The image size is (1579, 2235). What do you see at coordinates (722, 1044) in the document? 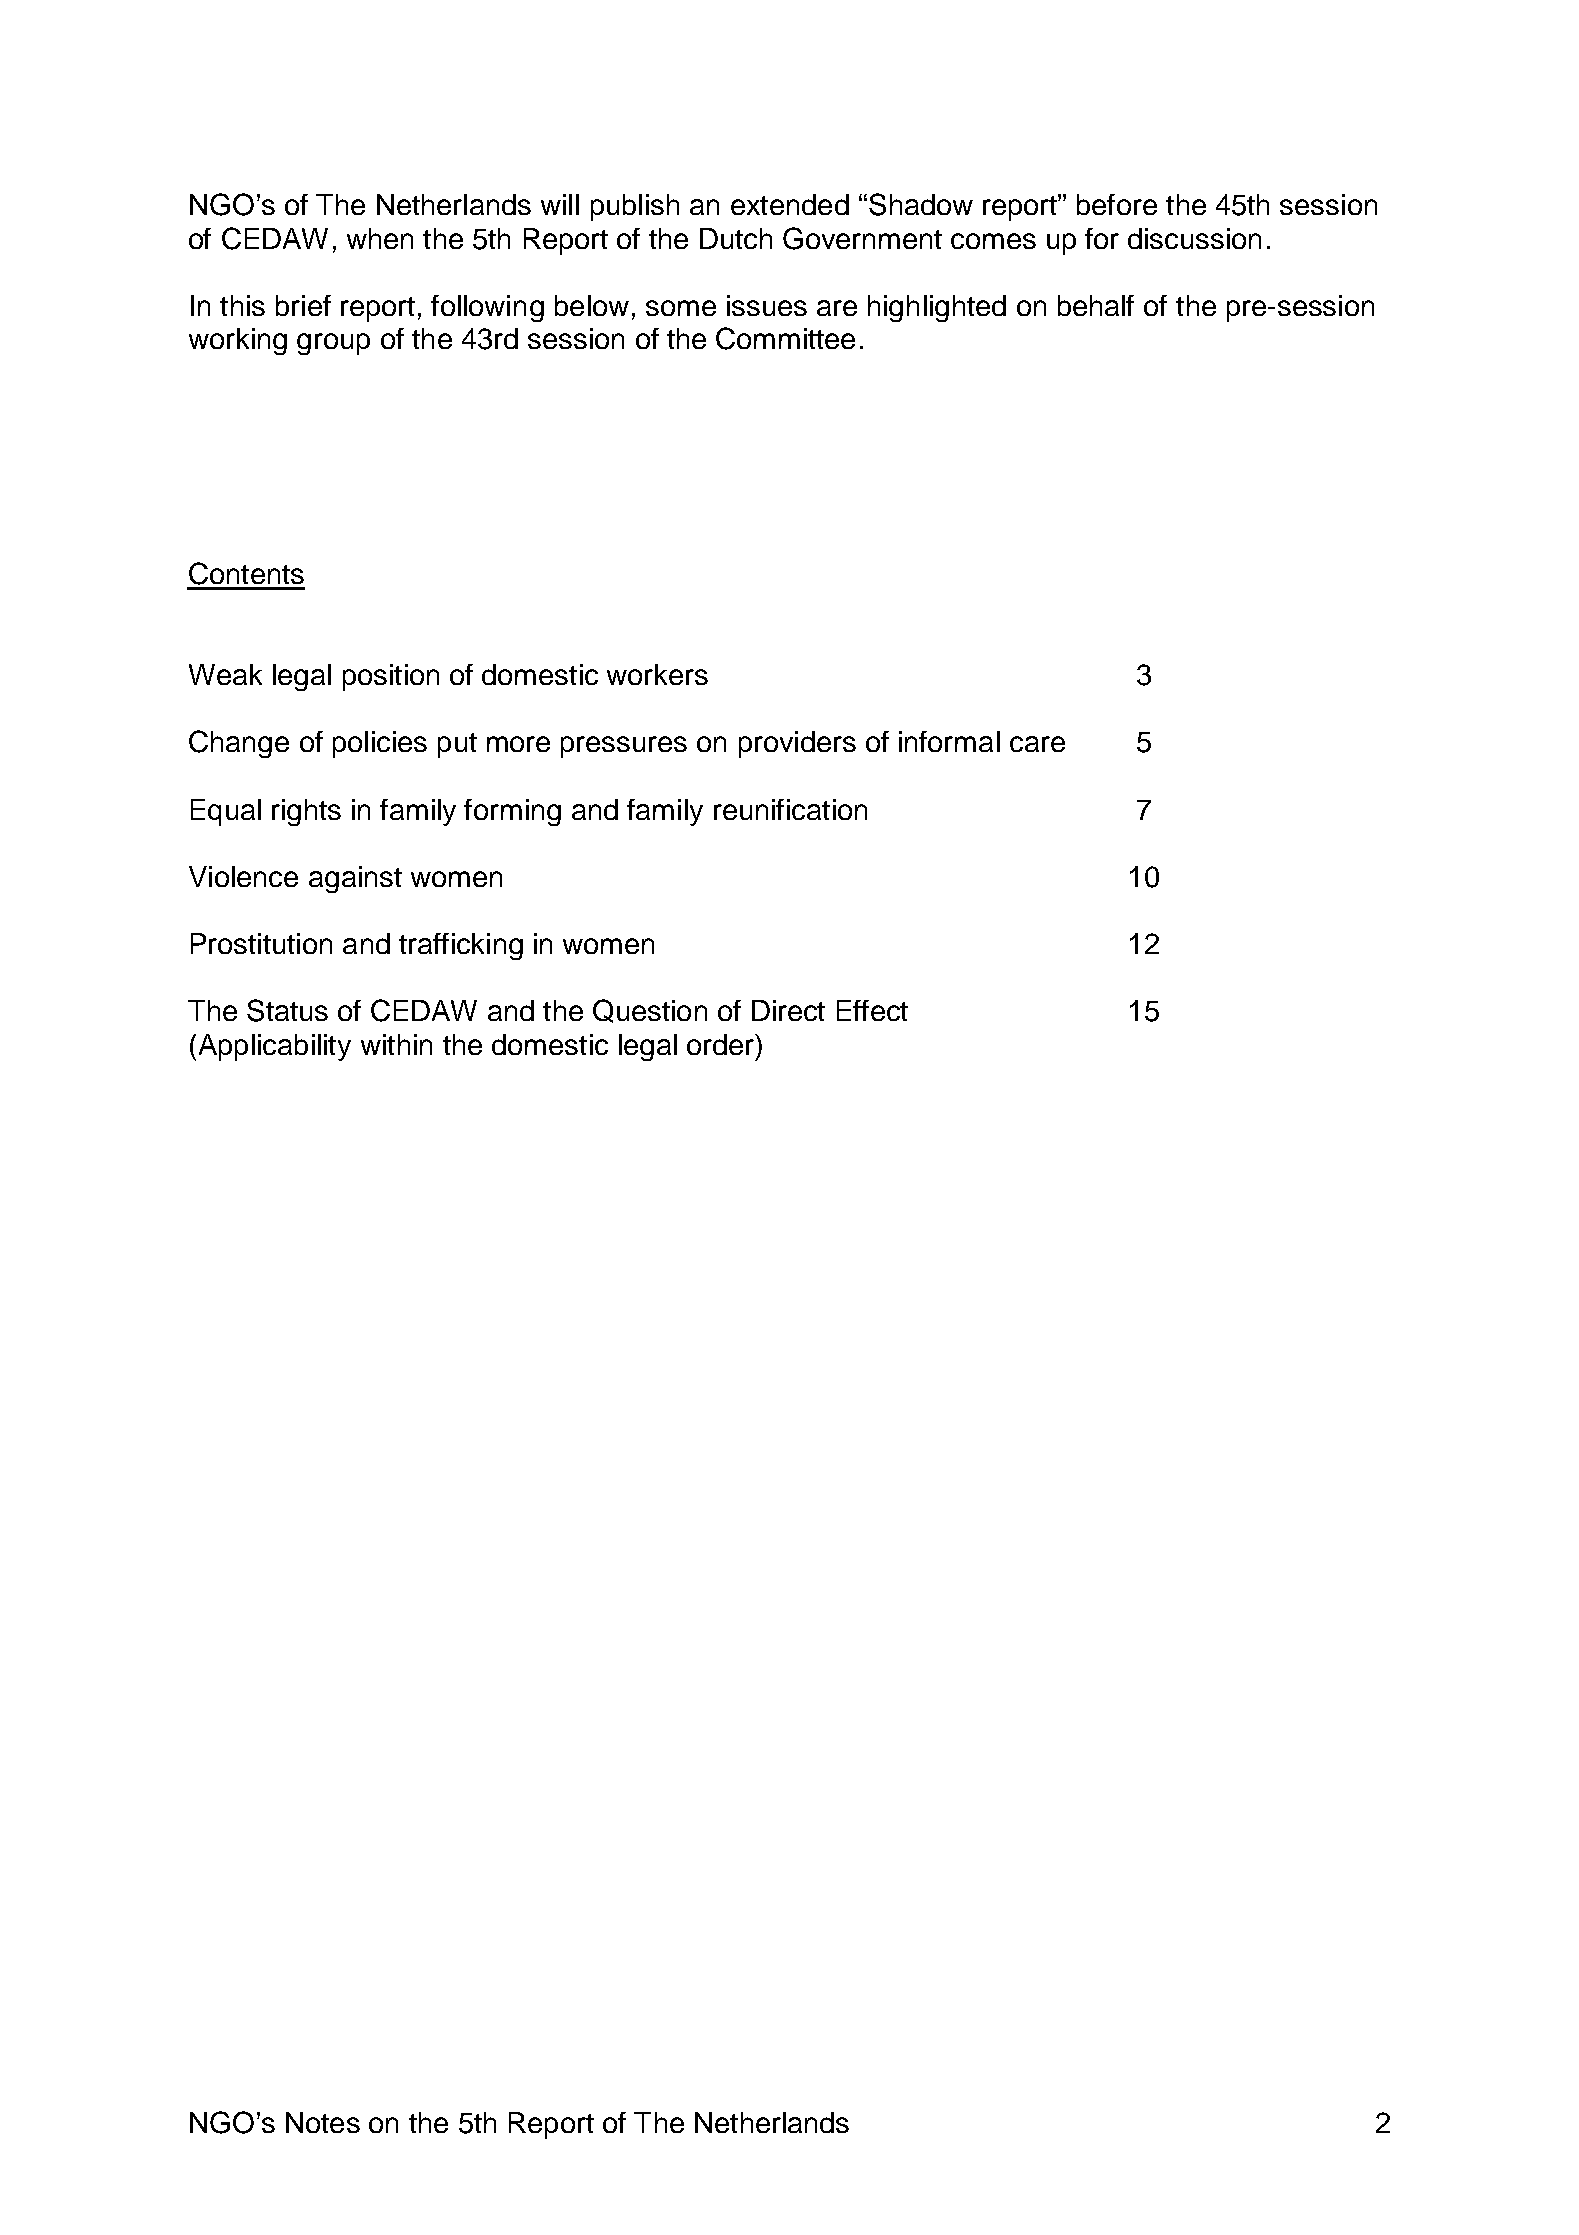
I see `order` at bounding box center [722, 1044].
